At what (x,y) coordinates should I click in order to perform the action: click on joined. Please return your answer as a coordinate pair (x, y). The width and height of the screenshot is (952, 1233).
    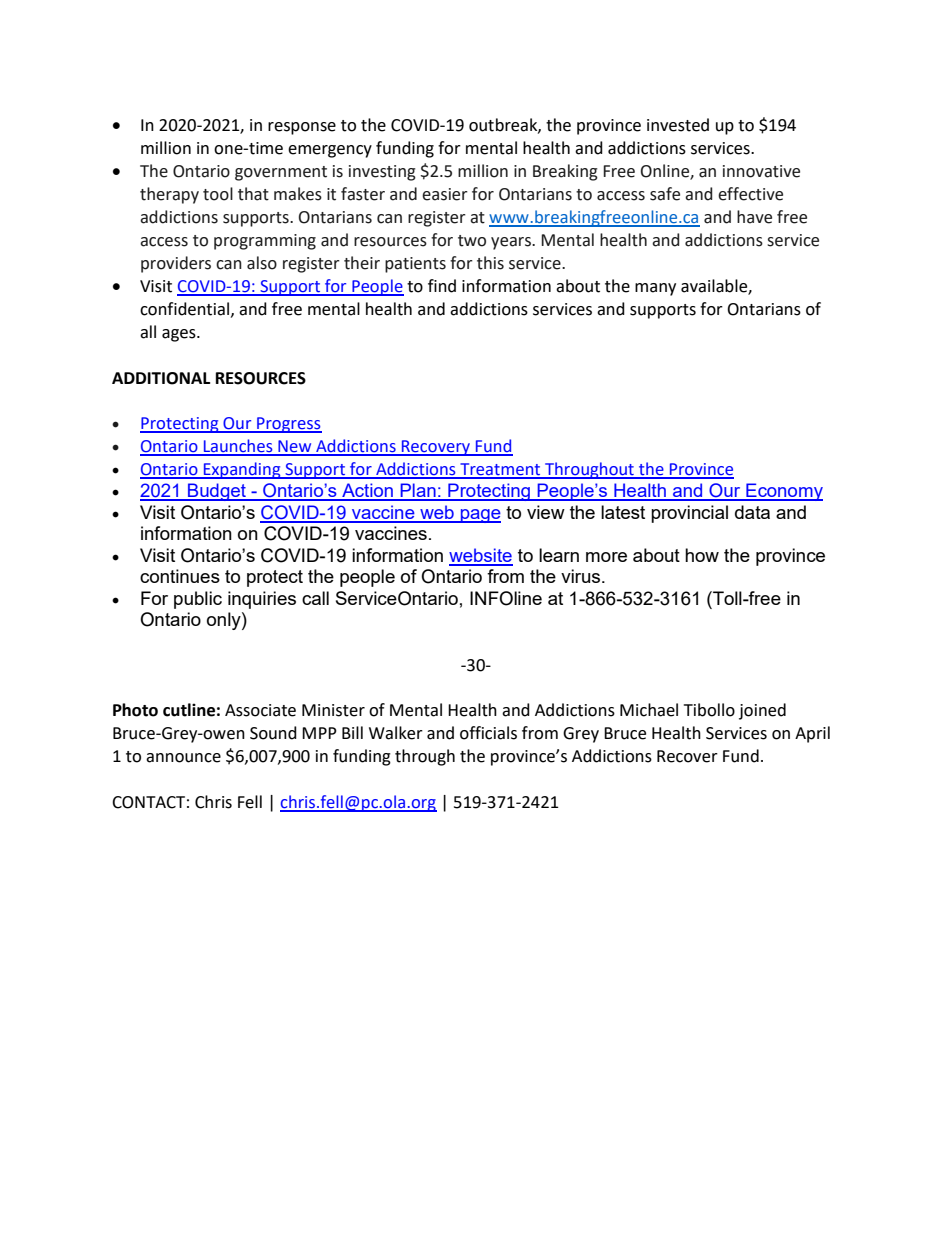
    Looking at the image, I should click on (762, 711).
